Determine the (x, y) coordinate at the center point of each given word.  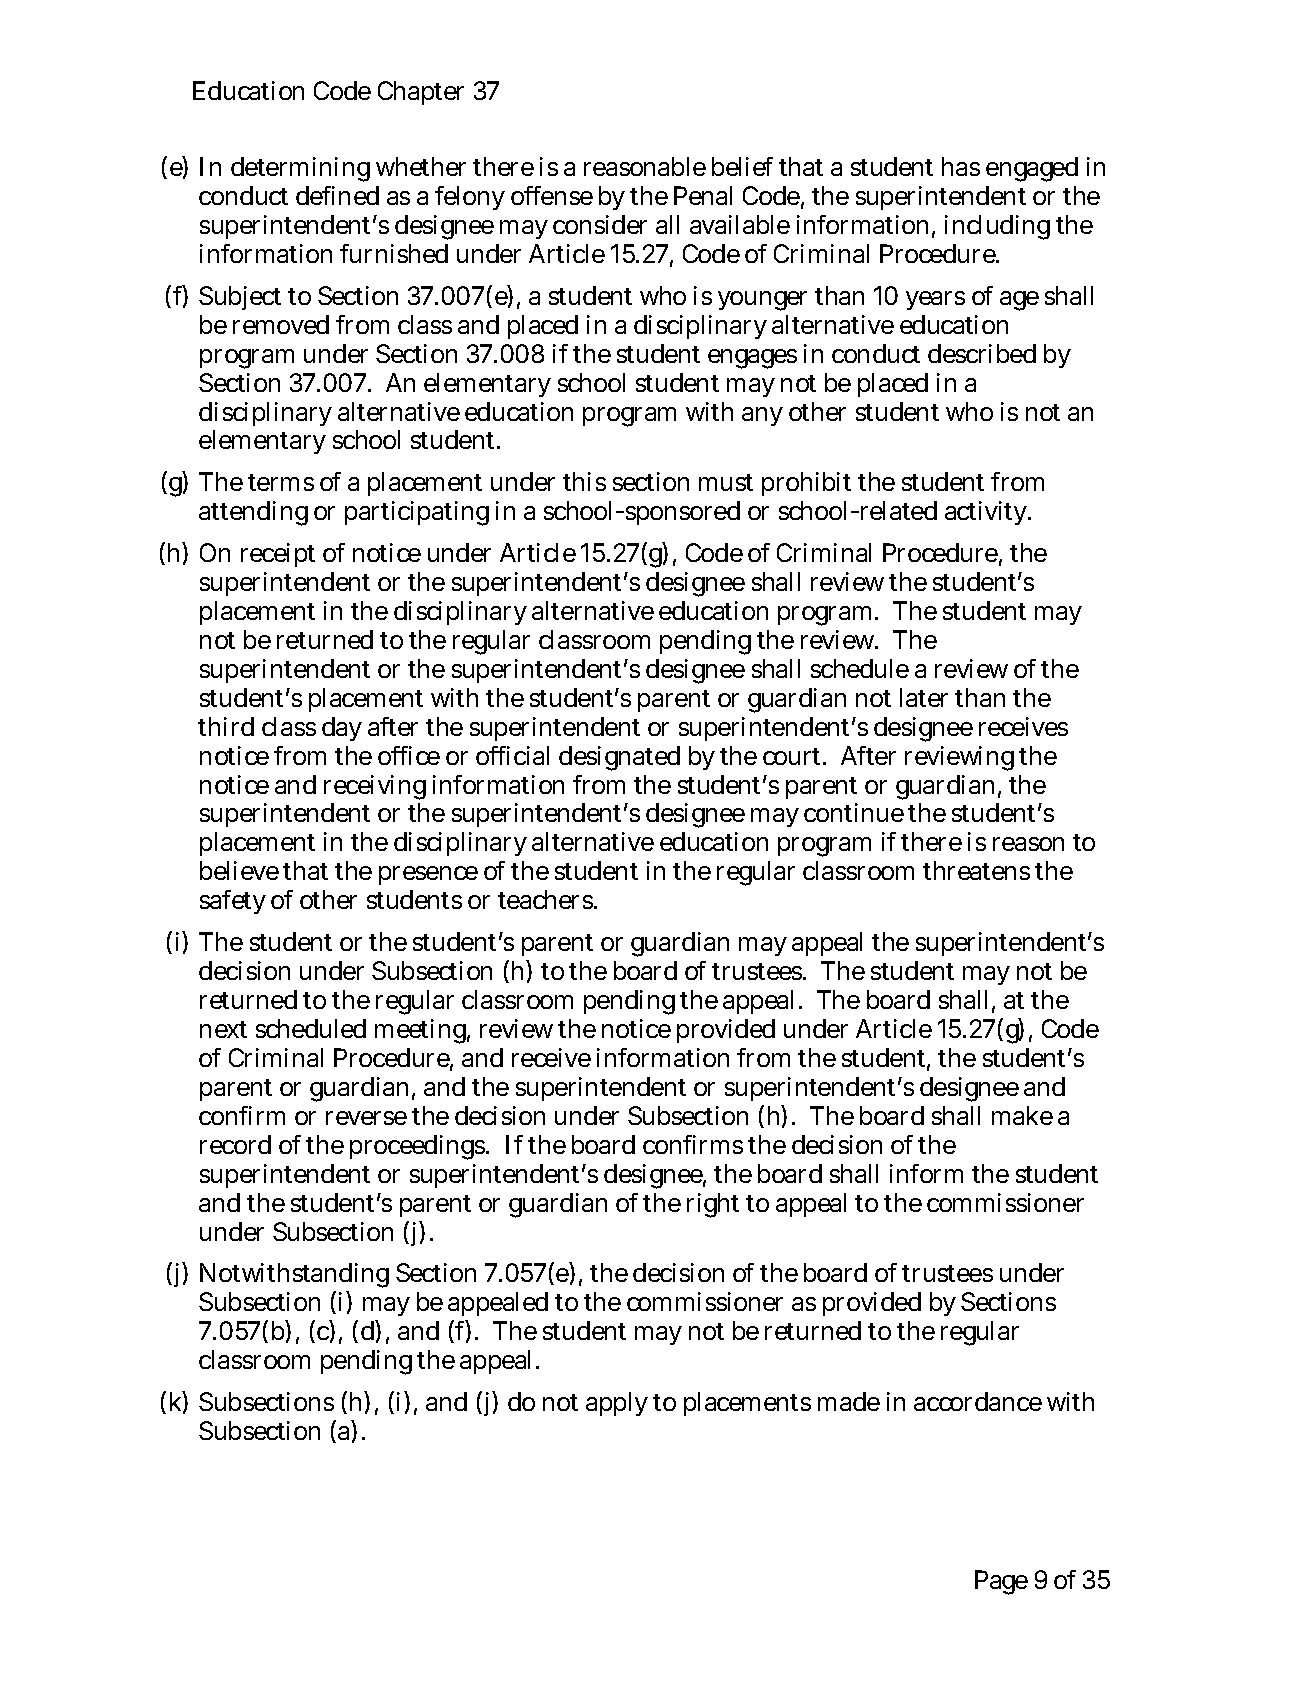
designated (619, 758)
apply (617, 1404)
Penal (703, 195)
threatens (976, 870)
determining (300, 169)
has (961, 166)
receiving (375, 787)
